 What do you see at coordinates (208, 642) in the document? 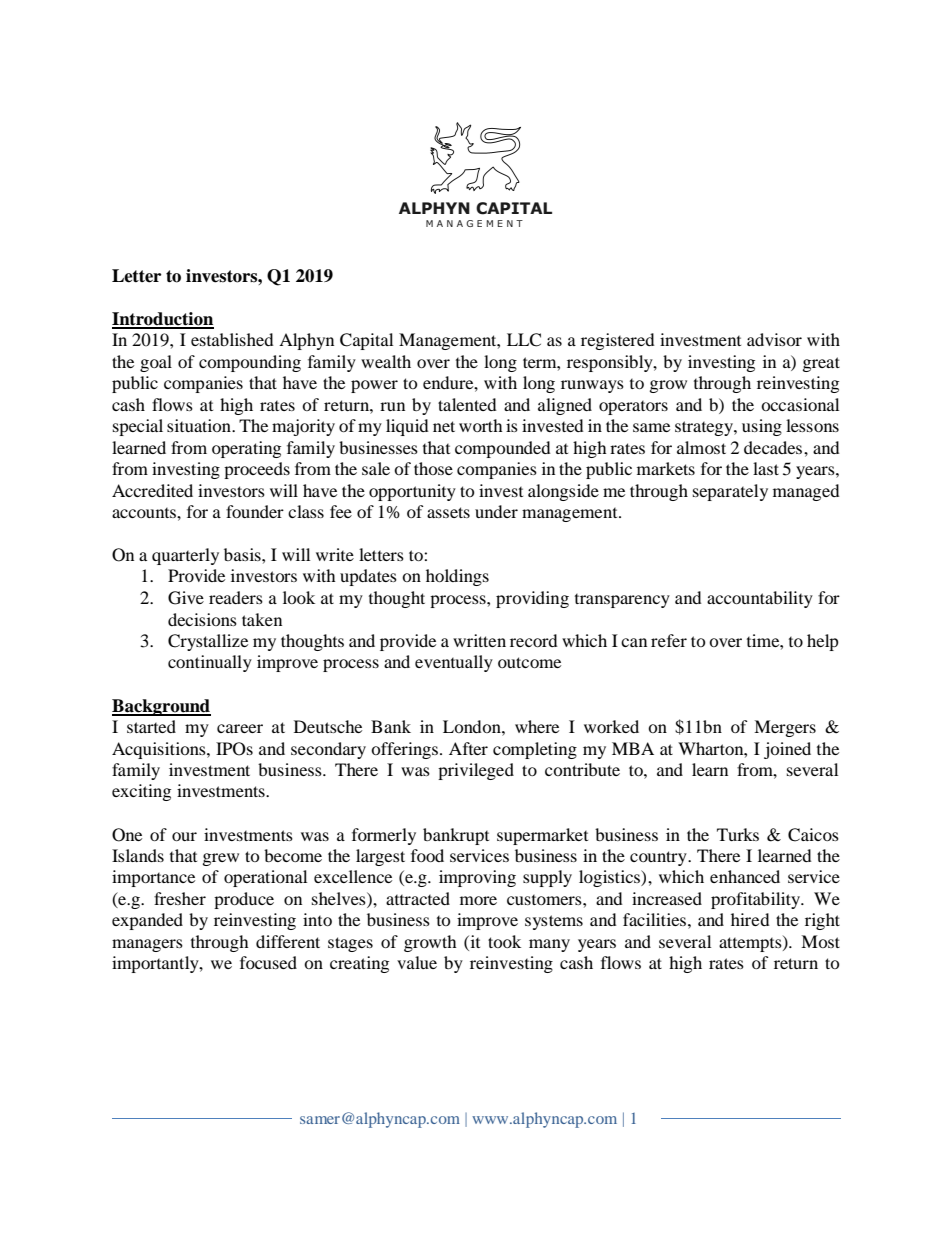
I see `Crystallize` at bounding box center [208, 642].
